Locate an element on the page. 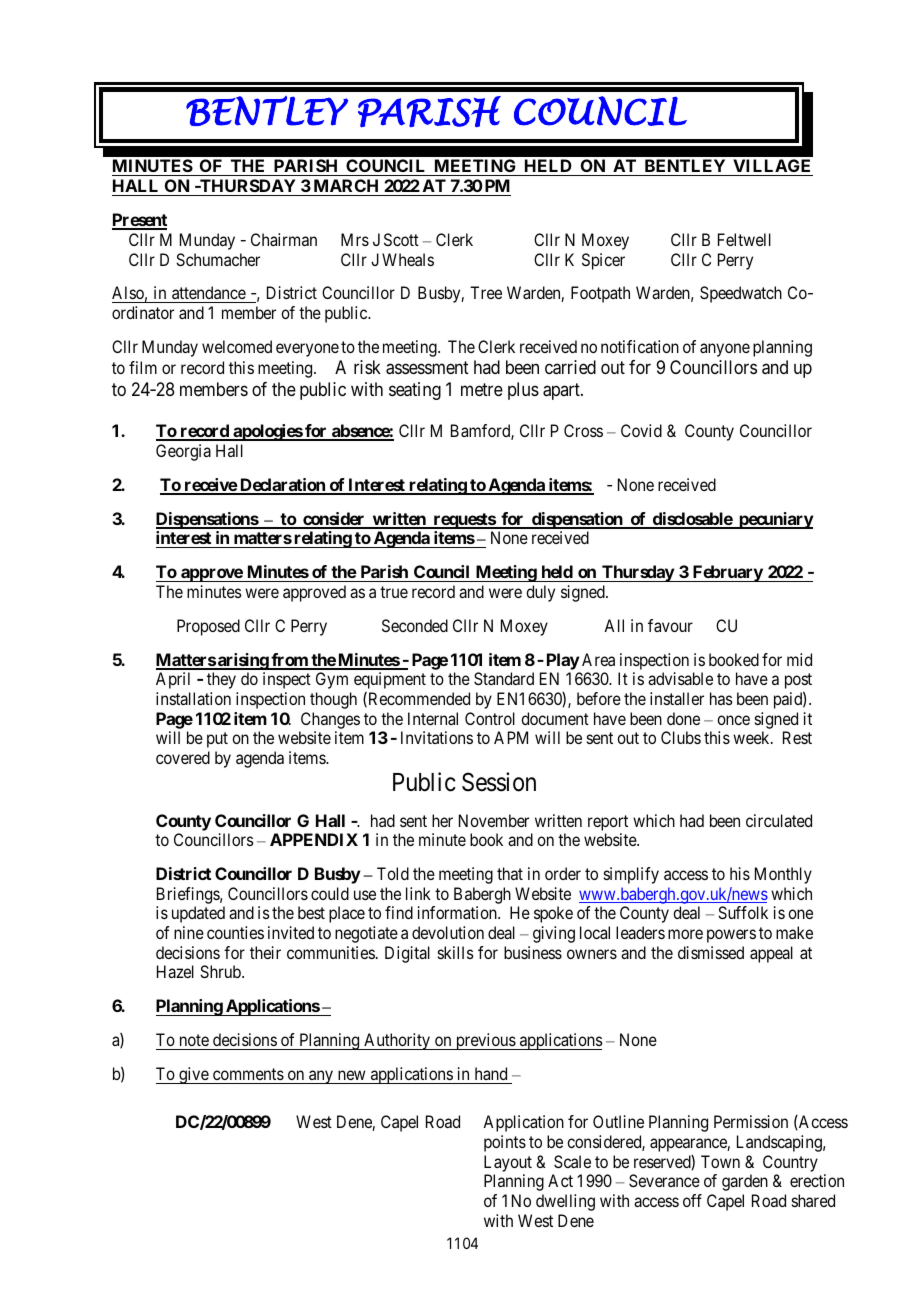  give is located at coordinates (193, 1075).
